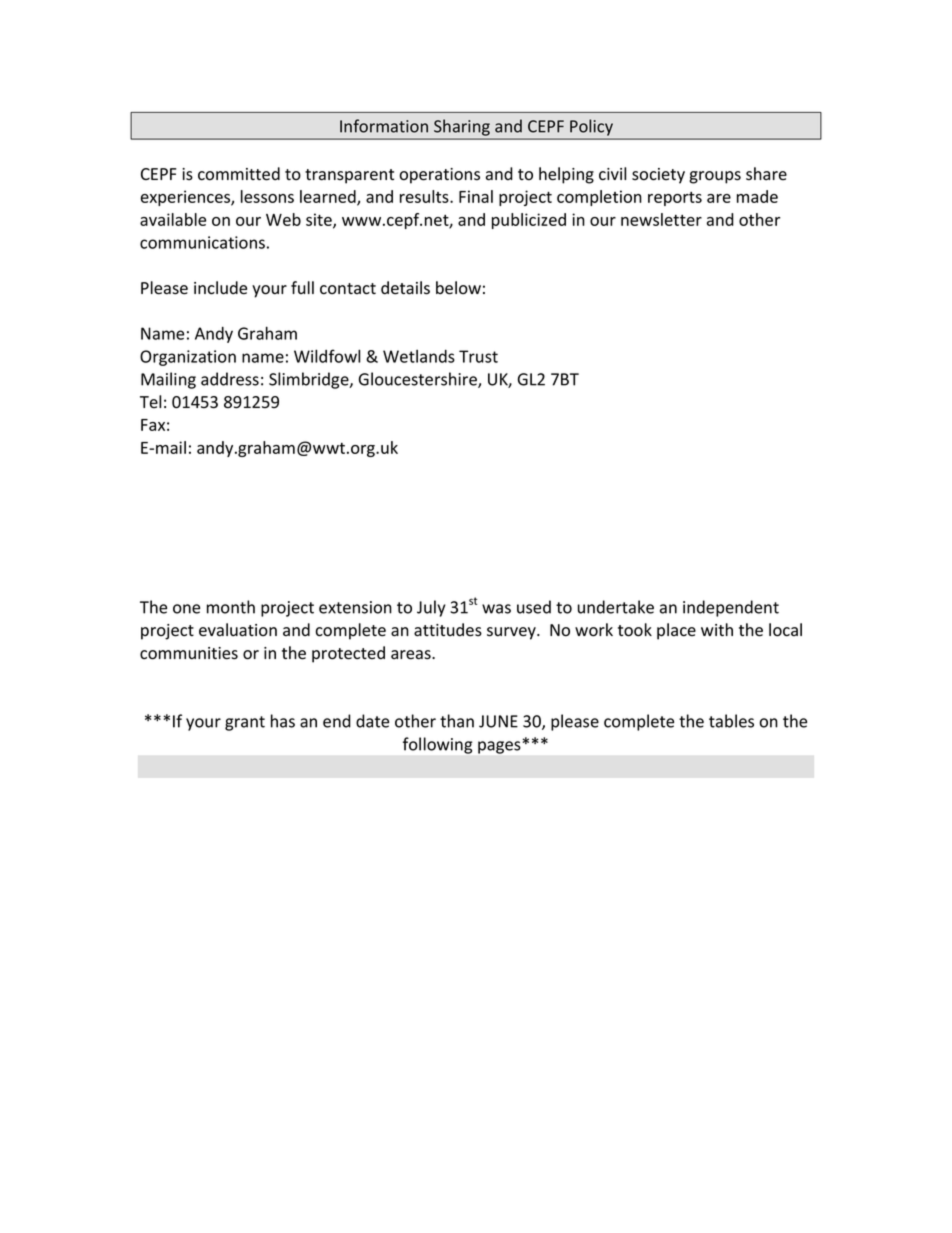  I want to click on newsletter, so click(661, 219).
